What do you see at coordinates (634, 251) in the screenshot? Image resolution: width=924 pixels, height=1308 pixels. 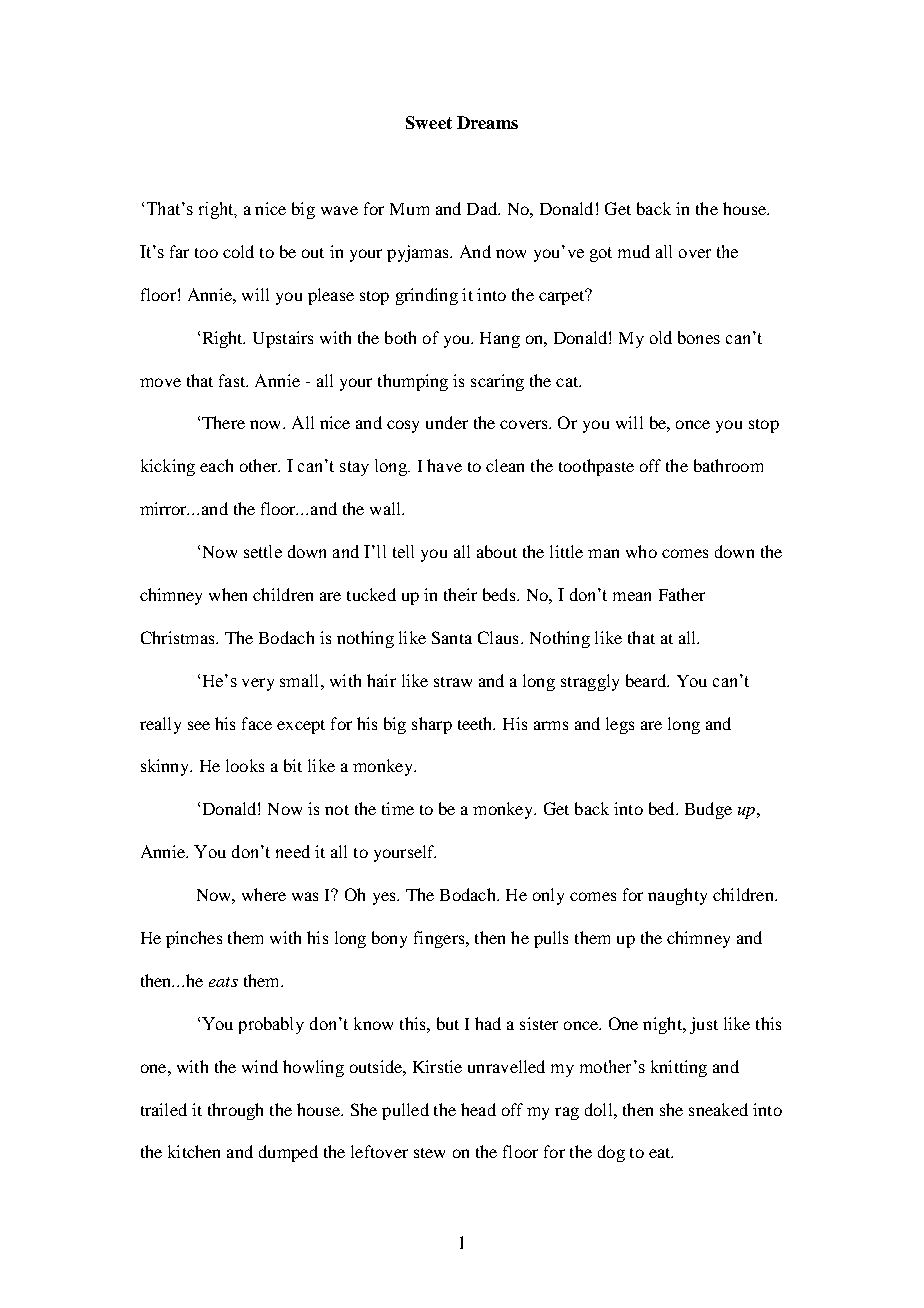 I see `mud` at bounding box center [634, 251].
